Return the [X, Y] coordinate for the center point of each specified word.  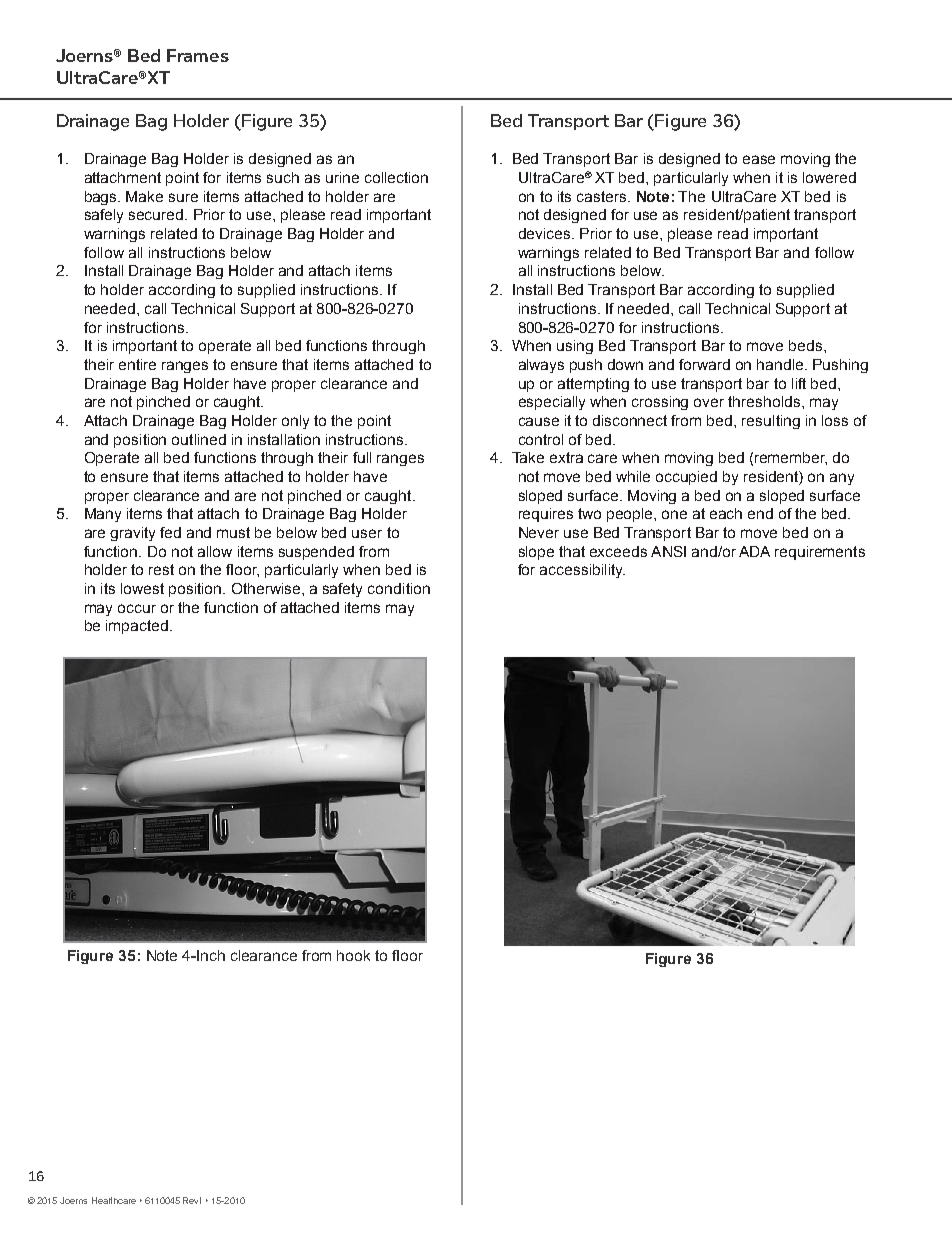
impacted [137, 627]
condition [399, 588]
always [541, 366]
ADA [754, 551]
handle [781, 364]
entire [137, 364]
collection [396, 177]
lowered [829, 177]
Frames [198, 55]
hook [353, 955]
